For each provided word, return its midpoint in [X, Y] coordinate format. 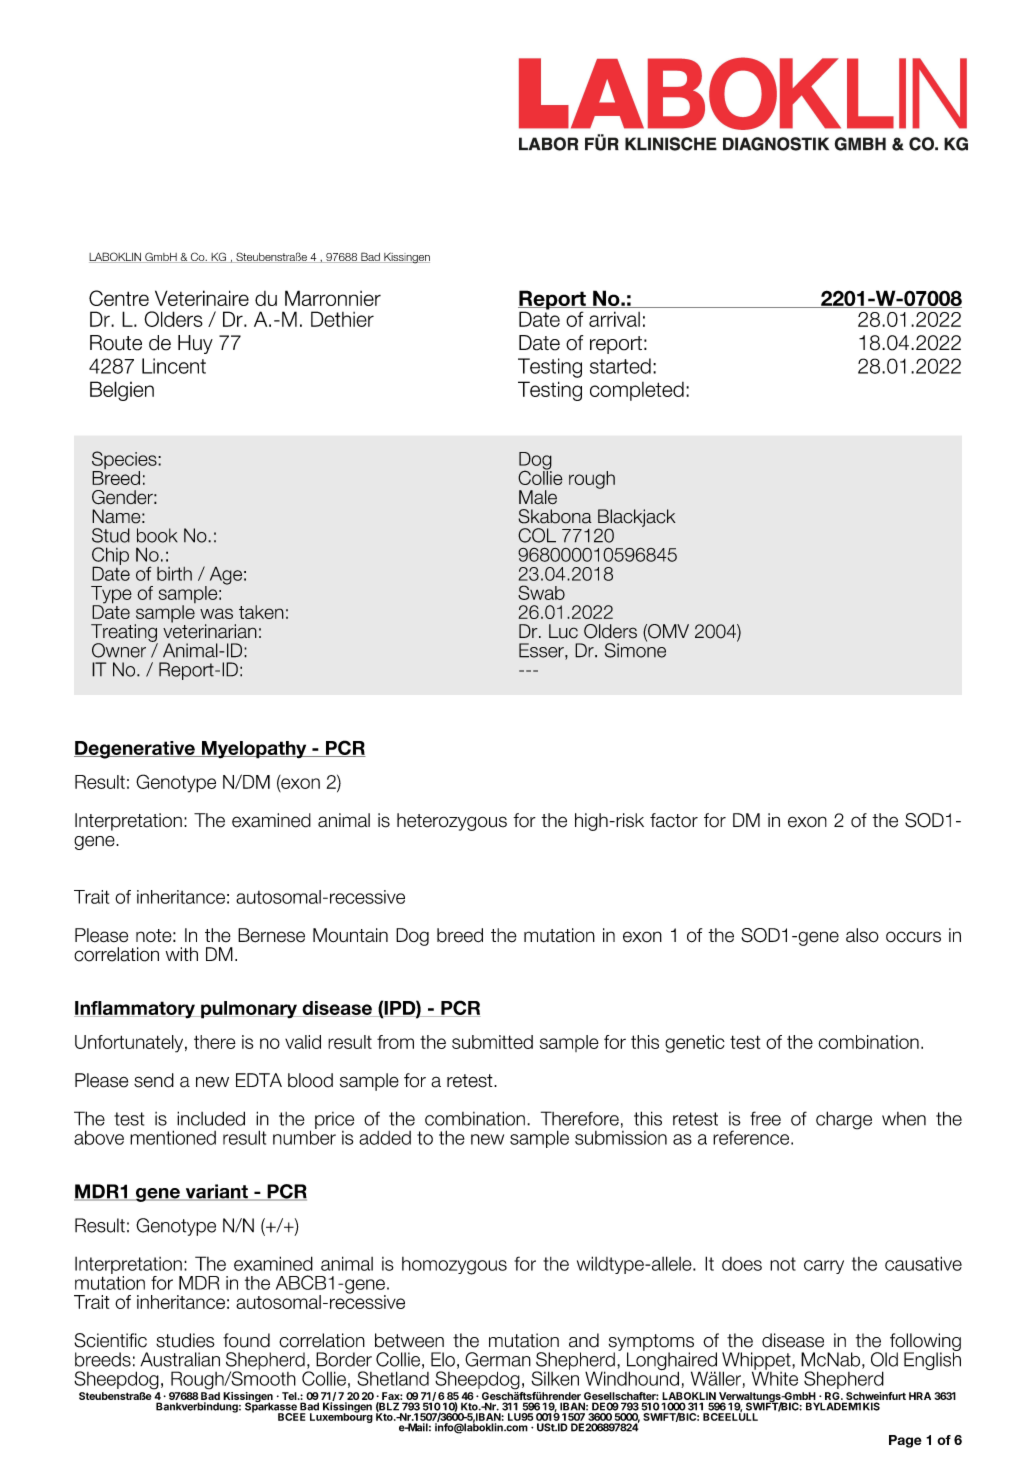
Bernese [271, 935]
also [862, 935]
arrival [614, 319]
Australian [180, 1359]
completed [637, 391]
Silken [555, 1377]
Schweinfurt [875, 1397]
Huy [195, 344]
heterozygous [452, 822]
